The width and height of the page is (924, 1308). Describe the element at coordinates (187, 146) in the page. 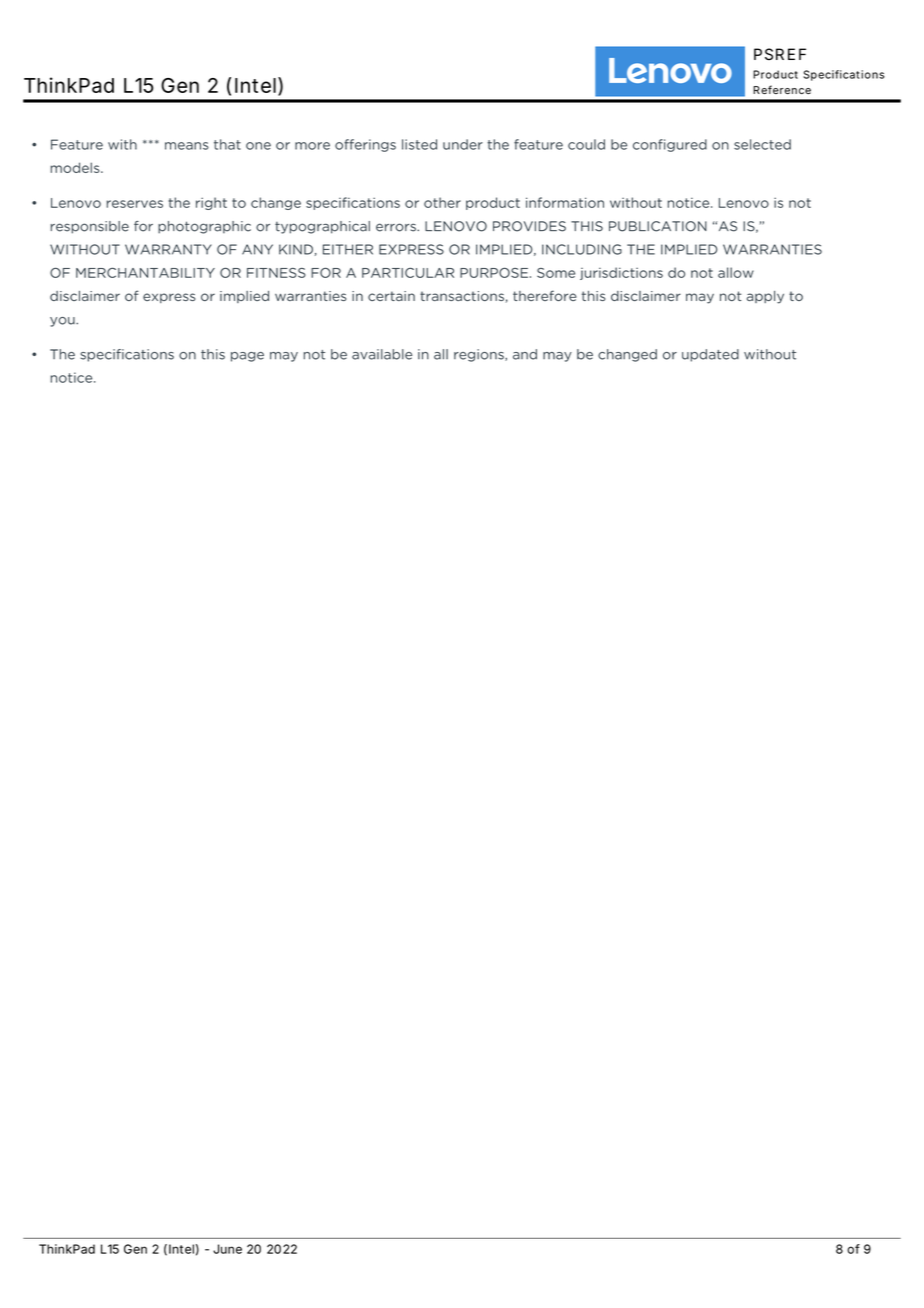

I see `means` at that location.
